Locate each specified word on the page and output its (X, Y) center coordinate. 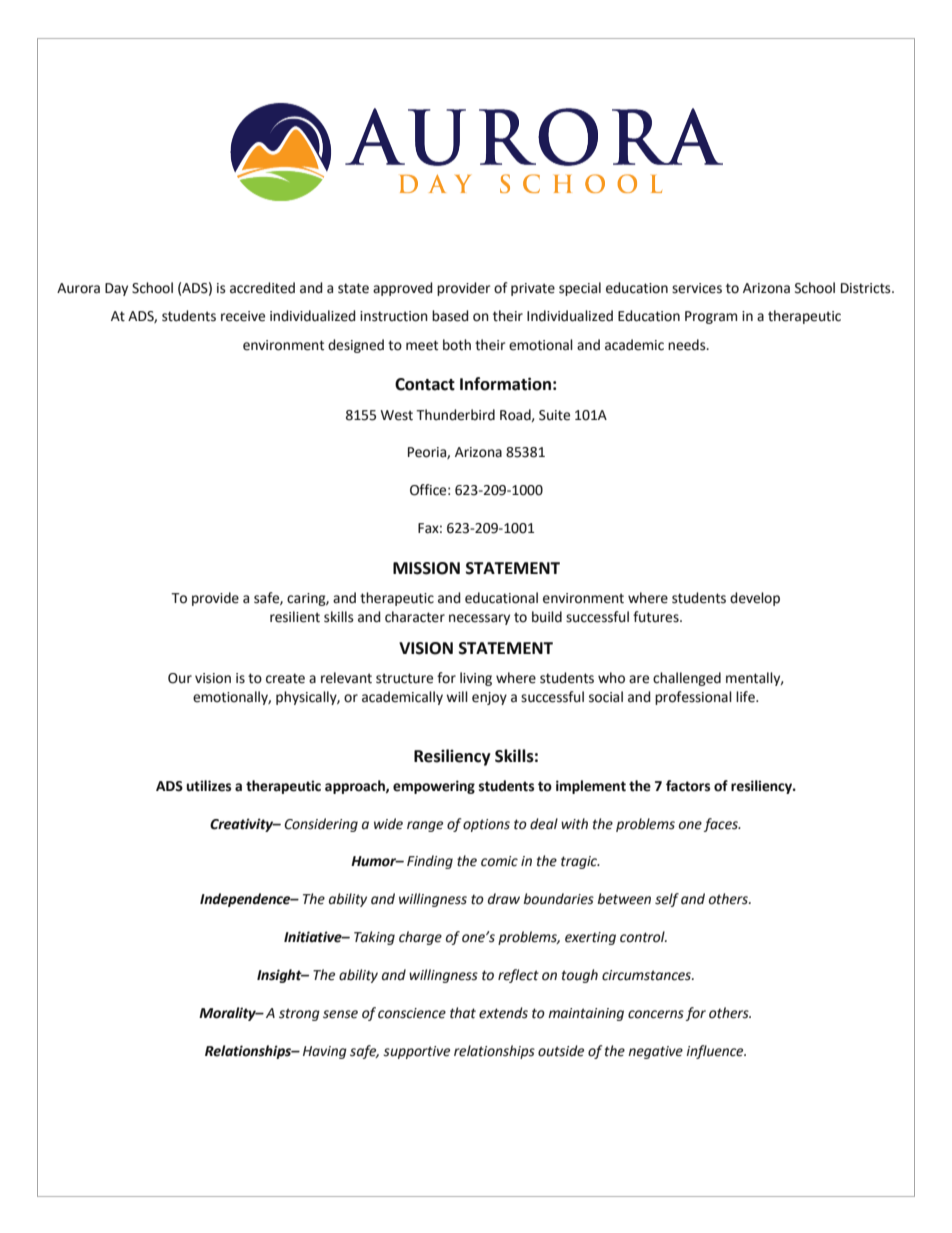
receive (243, 316)
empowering (434, 787)
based (450, 316)
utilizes (208, 786)
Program (711, 317)
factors (688, 786)
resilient (295, 617)
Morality (228, 1014)
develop (755, 599)
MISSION (426, 568)
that (463, 1013)
